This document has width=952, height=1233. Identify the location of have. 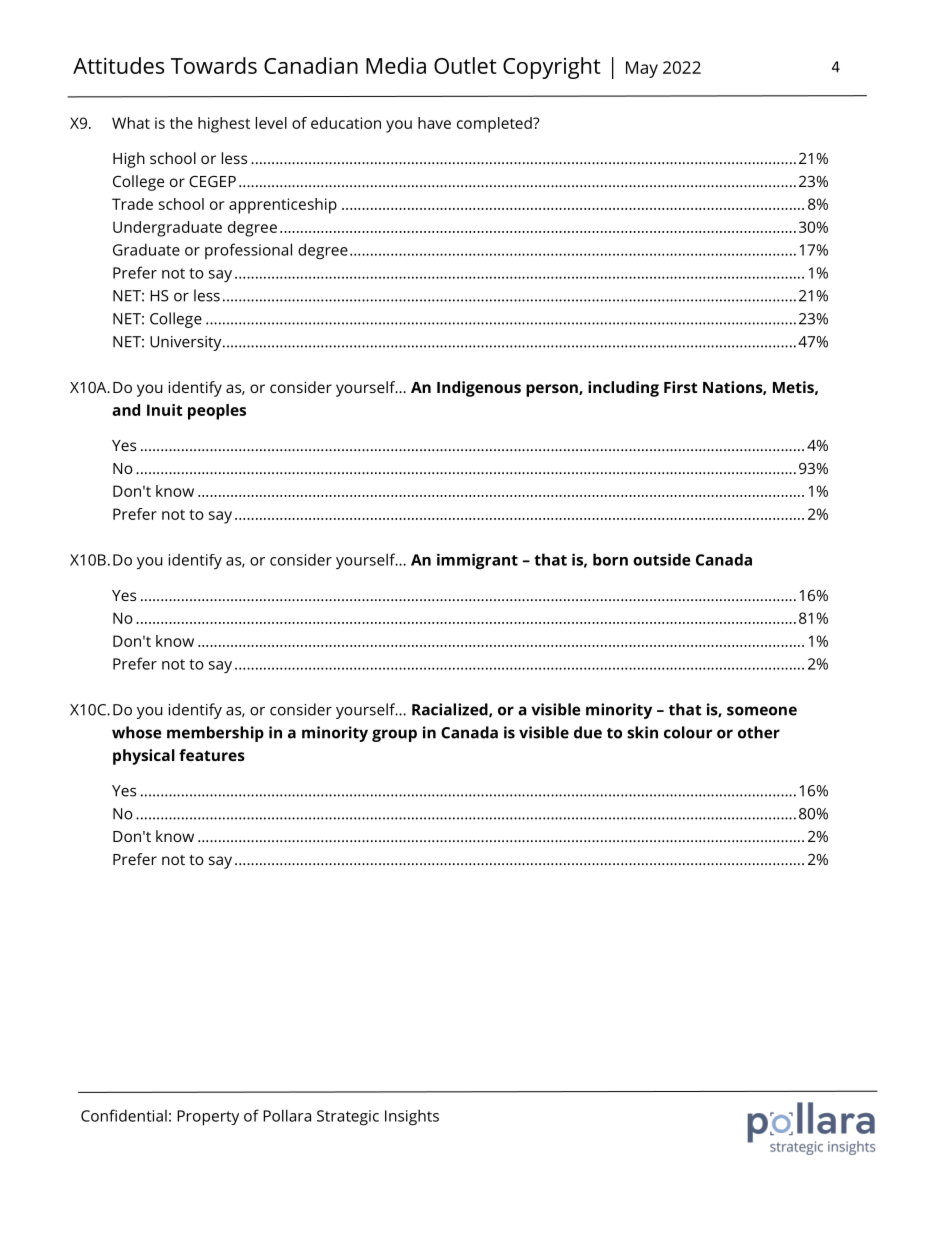
(434, 123).
